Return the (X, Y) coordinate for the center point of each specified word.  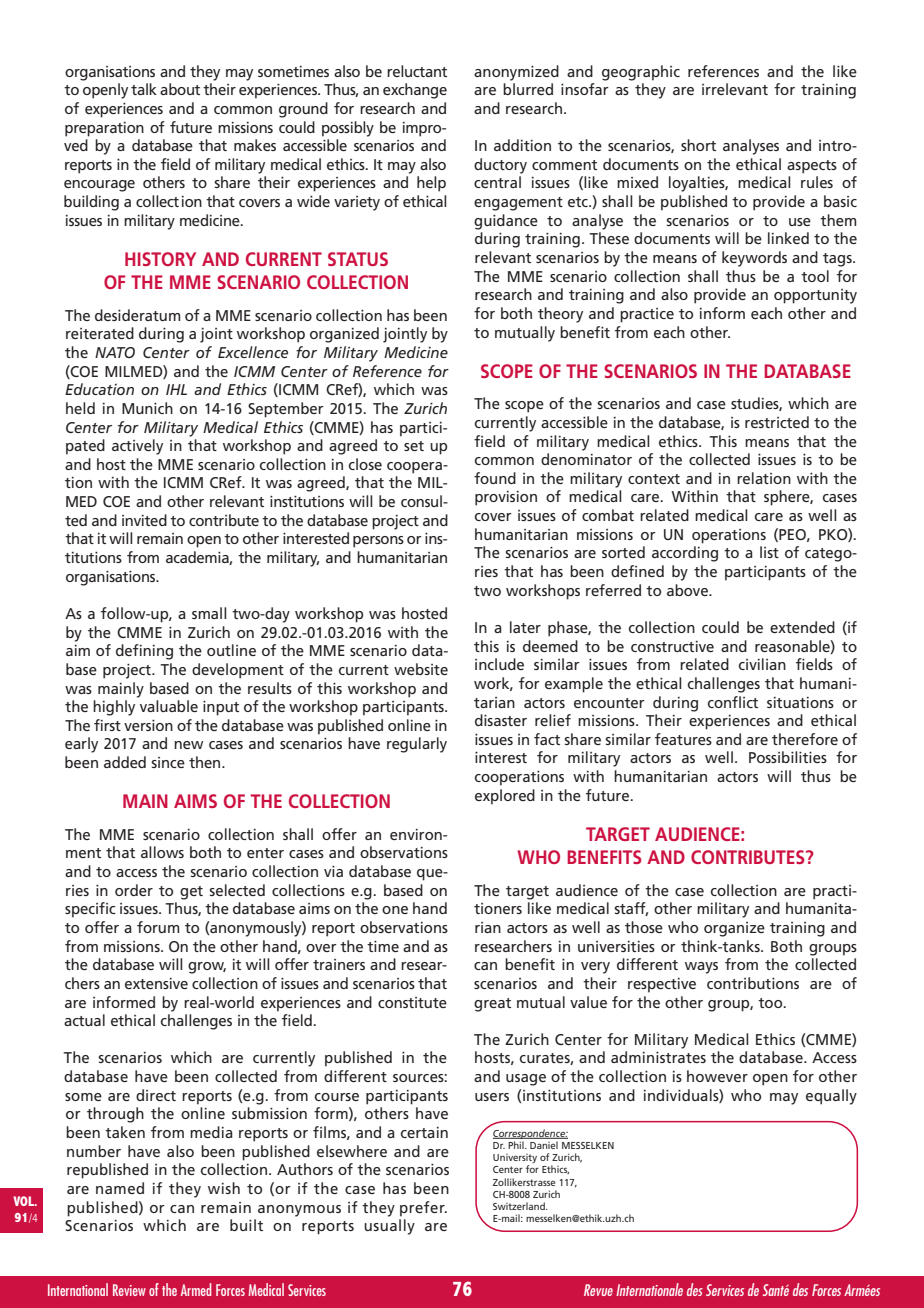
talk (144, 89)
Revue (598, 1290)
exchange (415, 91)
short (698, 145)
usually (389, 1227)
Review (129, 1290)
